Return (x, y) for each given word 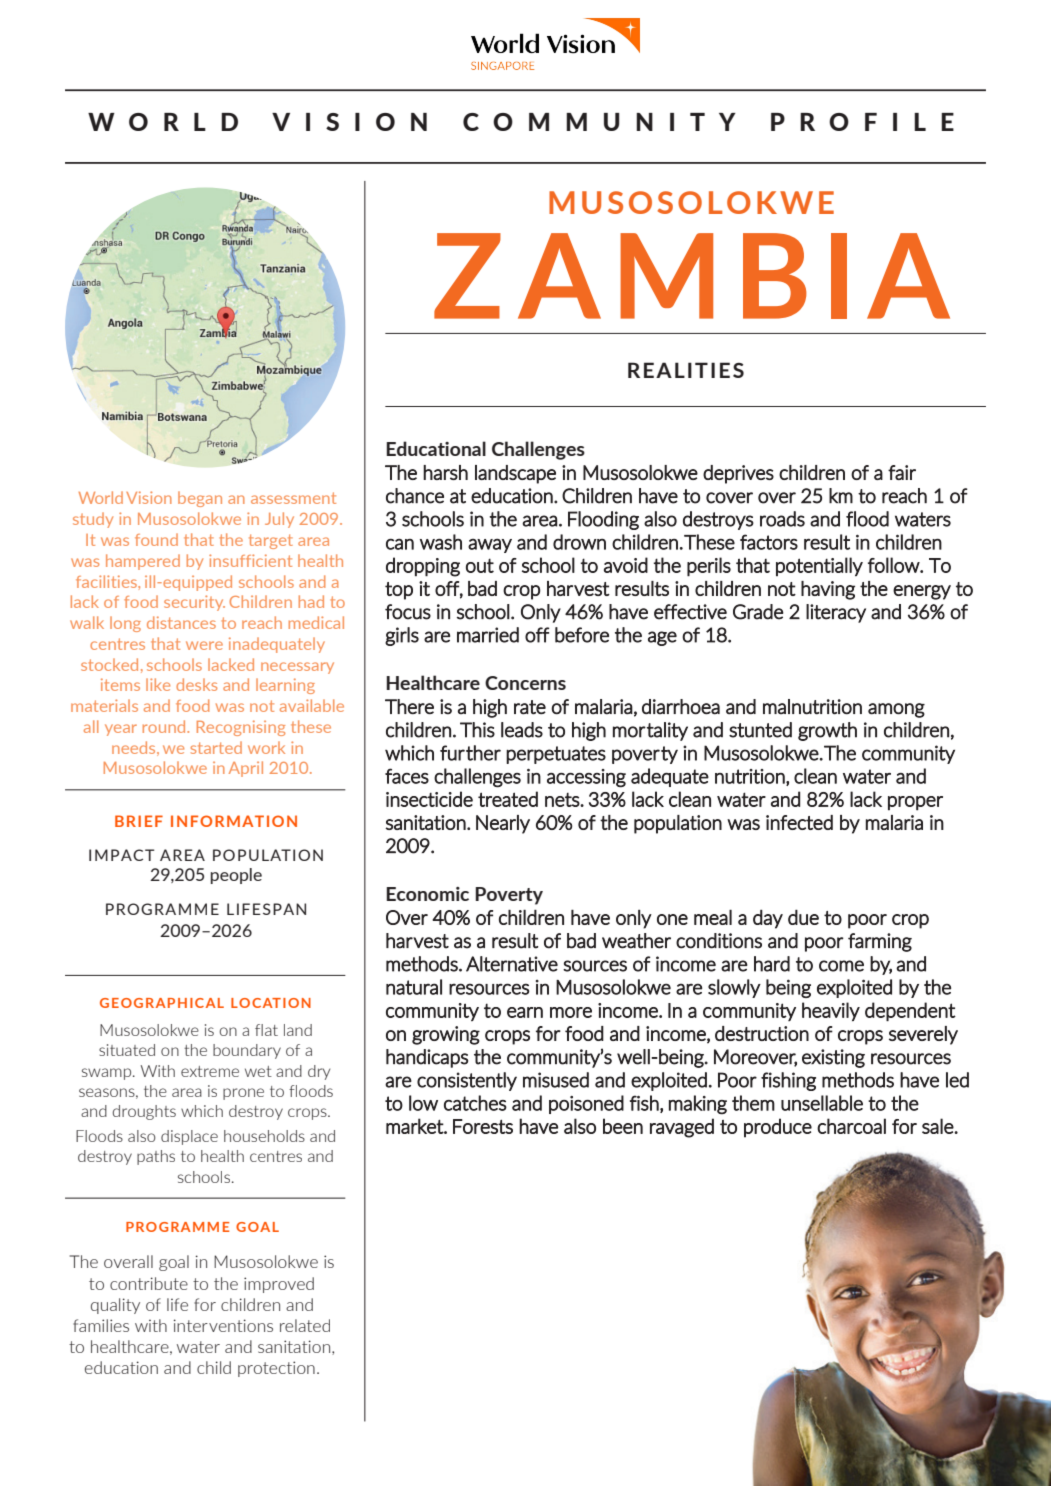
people (236, 876)
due (803, 917)
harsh (445, 472)
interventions (223, 1325)
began (200, 499)
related (305, 1325)
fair (902, 472)
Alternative (512, 964)
